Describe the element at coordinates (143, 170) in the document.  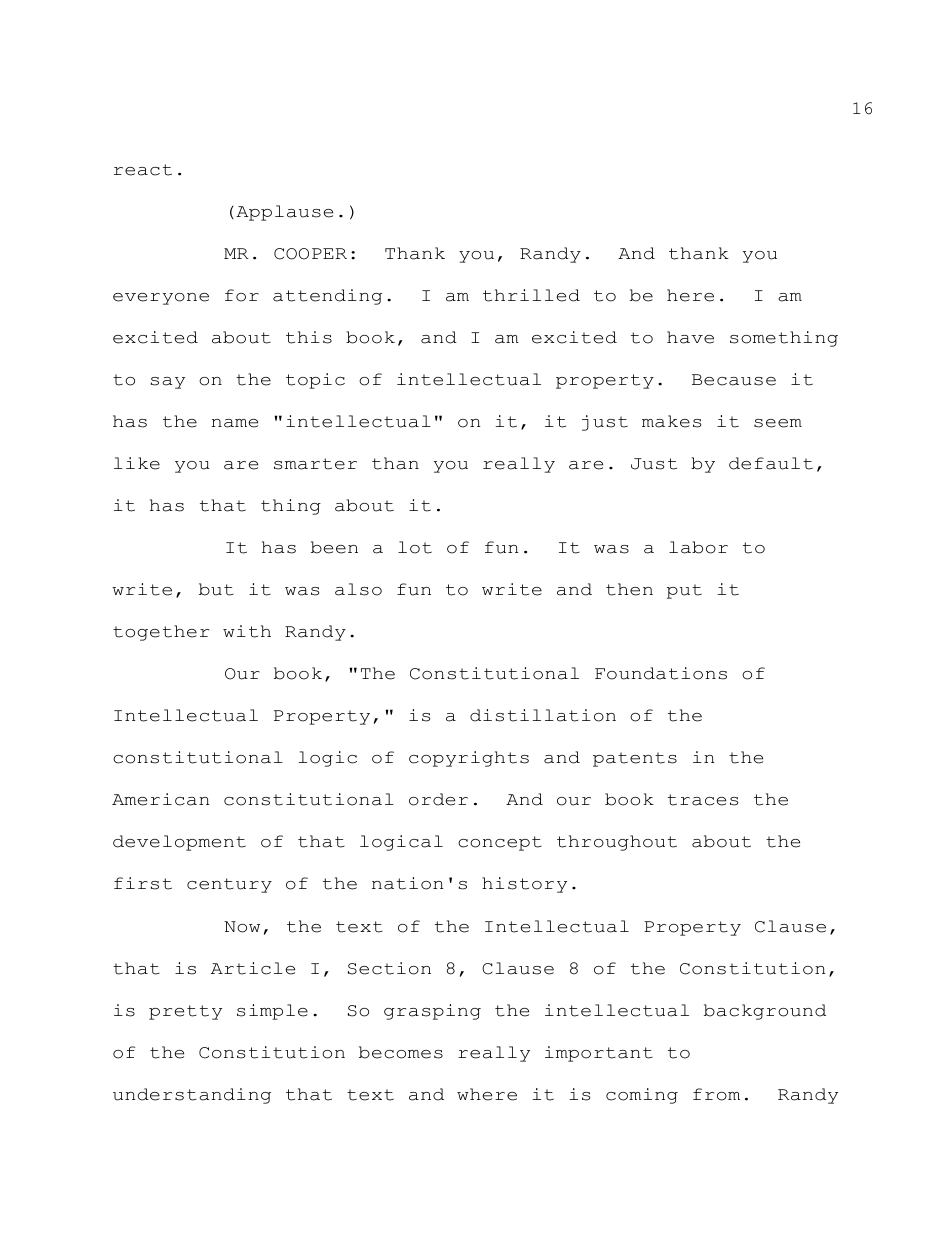
I see `react` at that location.
